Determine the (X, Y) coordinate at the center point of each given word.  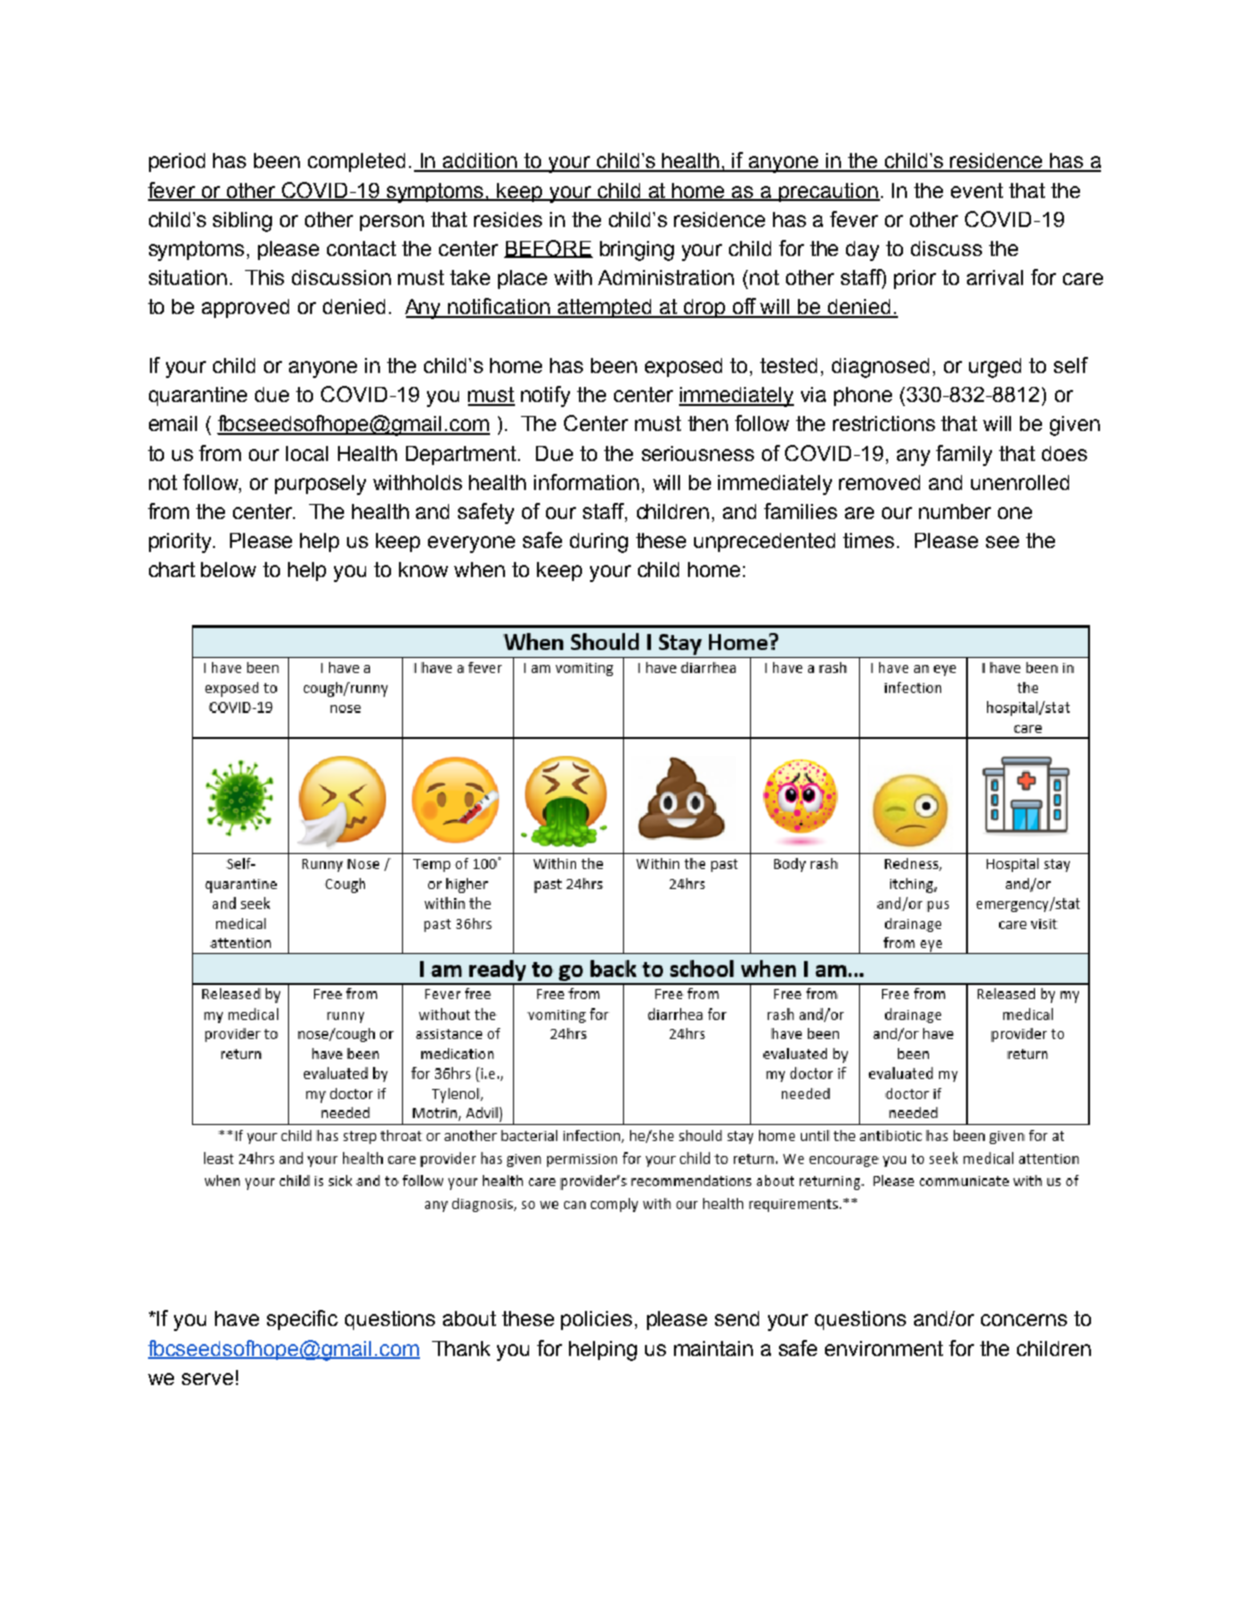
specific (302, 1320)
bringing (637, 251)
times (868, 540)
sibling (242, 222)
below (228, 569)
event (977, 190)
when (479, 569)
